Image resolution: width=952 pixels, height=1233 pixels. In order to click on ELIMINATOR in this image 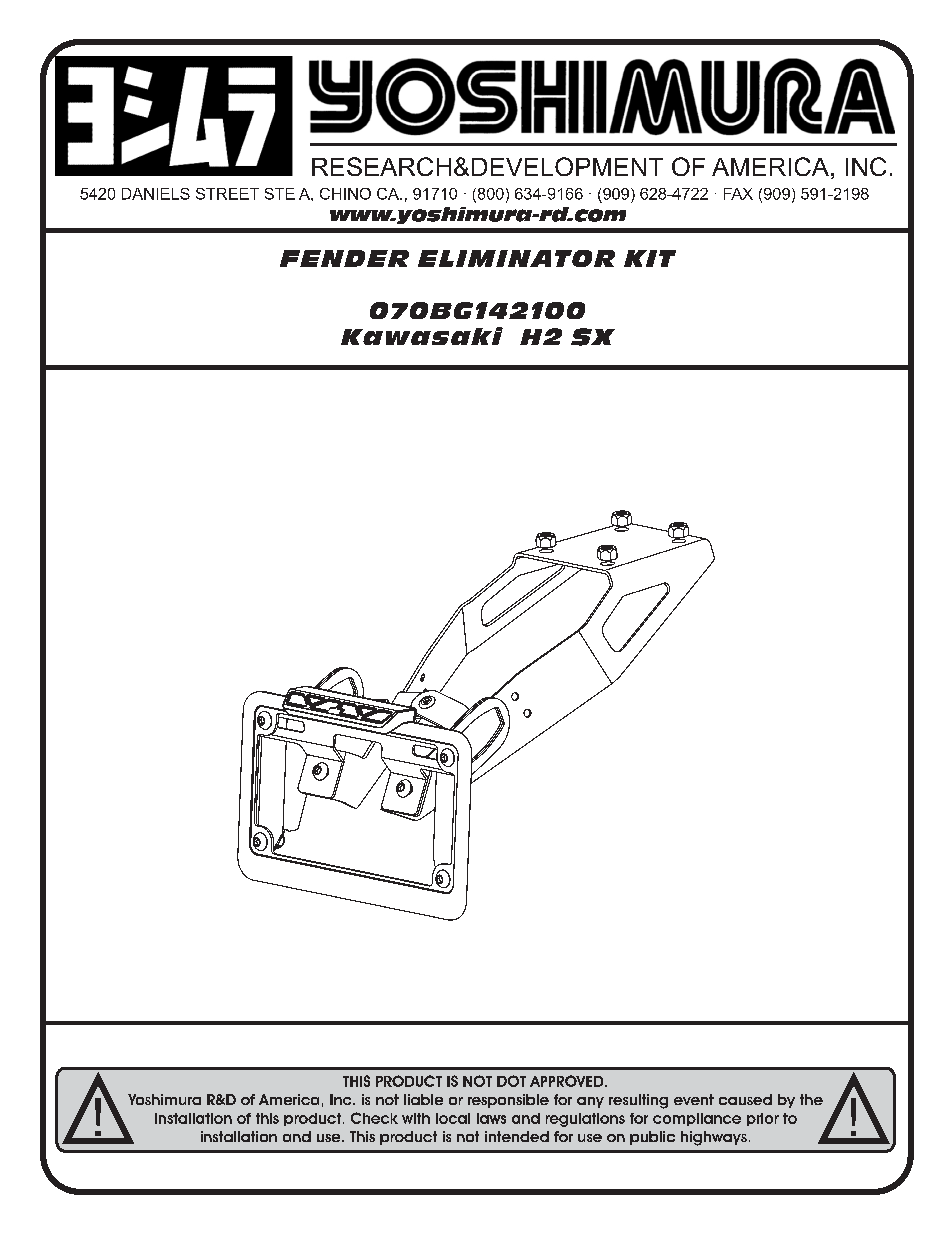, I will do `click(516, 258)`.
